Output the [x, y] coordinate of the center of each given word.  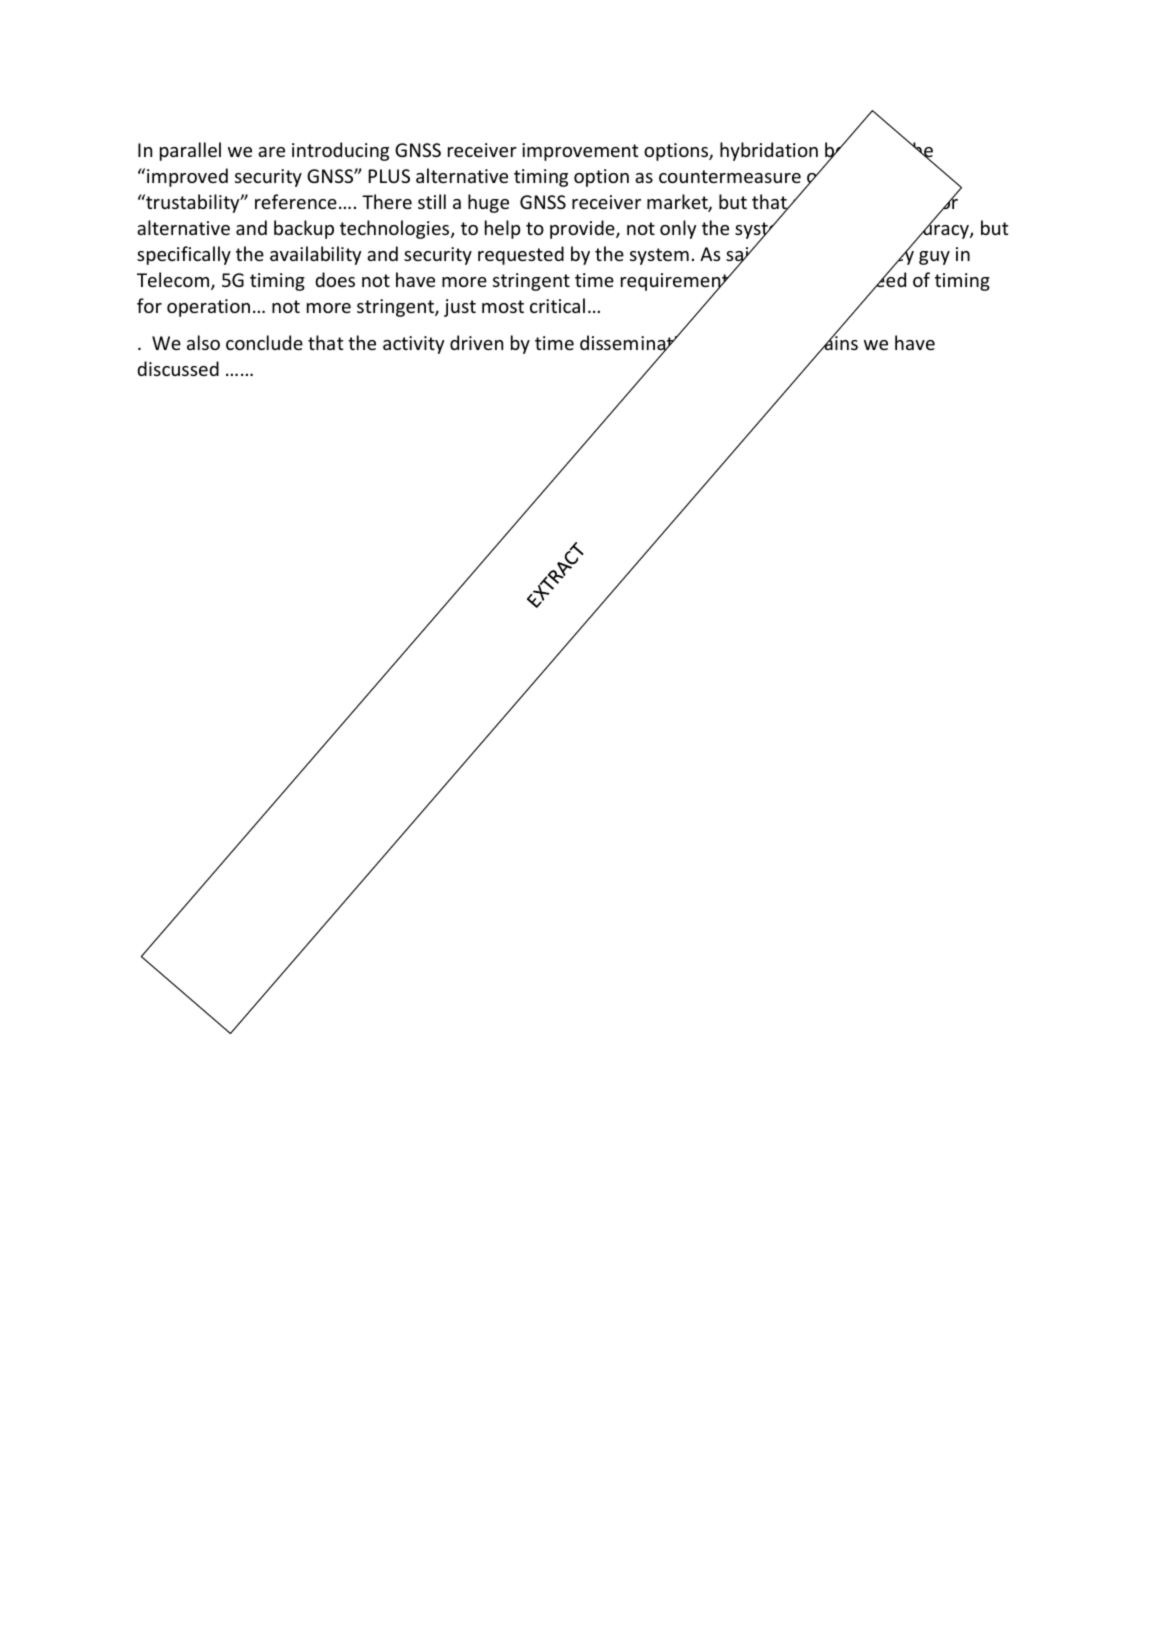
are [271, 152]
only [678, 229]
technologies [396, 229]
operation [208, 308]
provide [583, 229]
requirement [676, 283]
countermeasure [730, 176]
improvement [580, 152]
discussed [178, 368]
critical [557, 305]
